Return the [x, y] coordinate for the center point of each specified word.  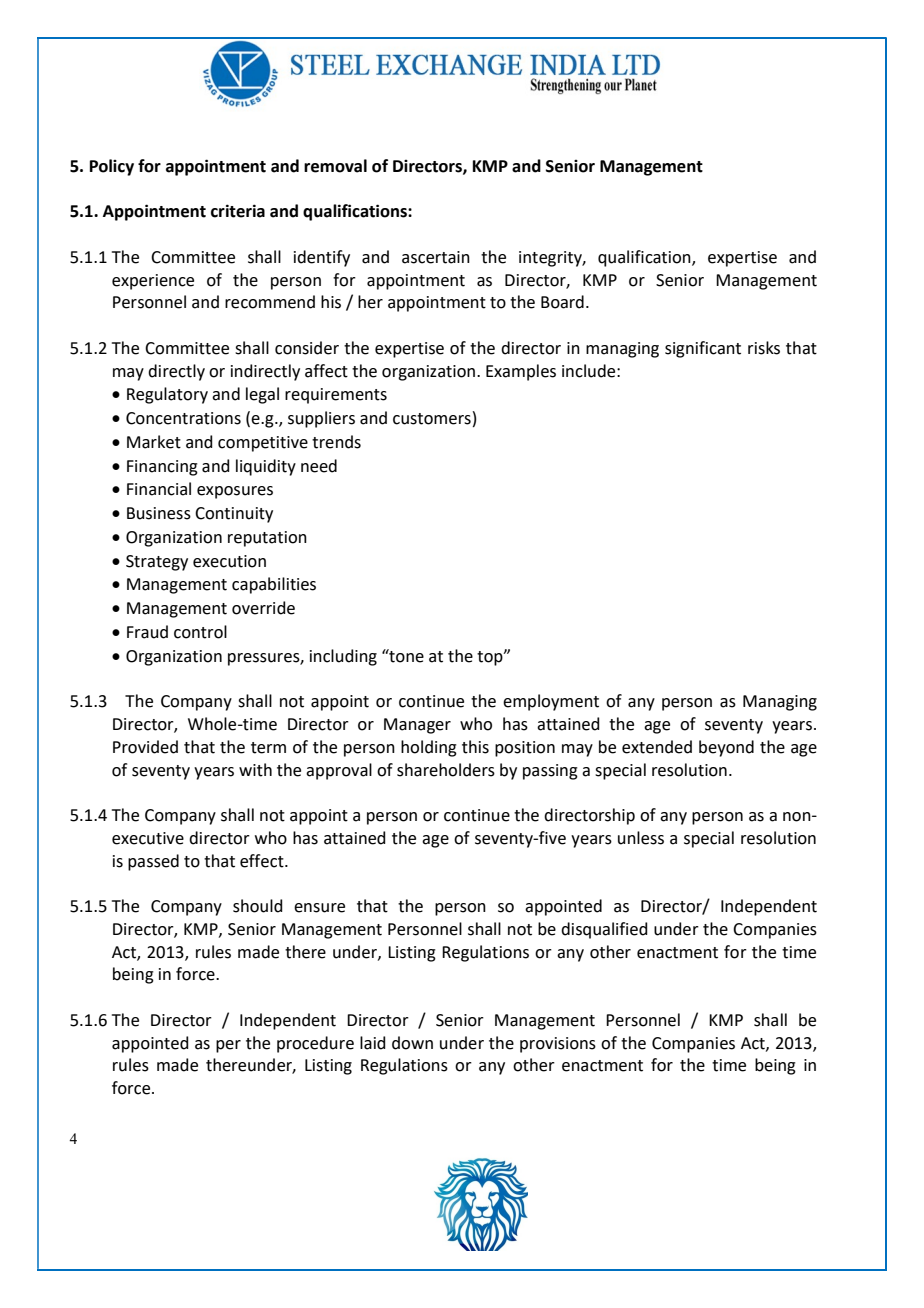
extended [657, 747]
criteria [238, 211]
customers [432, 419]
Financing [162, 468]
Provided [145, 747]
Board [562, 302]
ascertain [436, 257]
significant [703, 349]
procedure [315, 1044]
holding [429, 748]
